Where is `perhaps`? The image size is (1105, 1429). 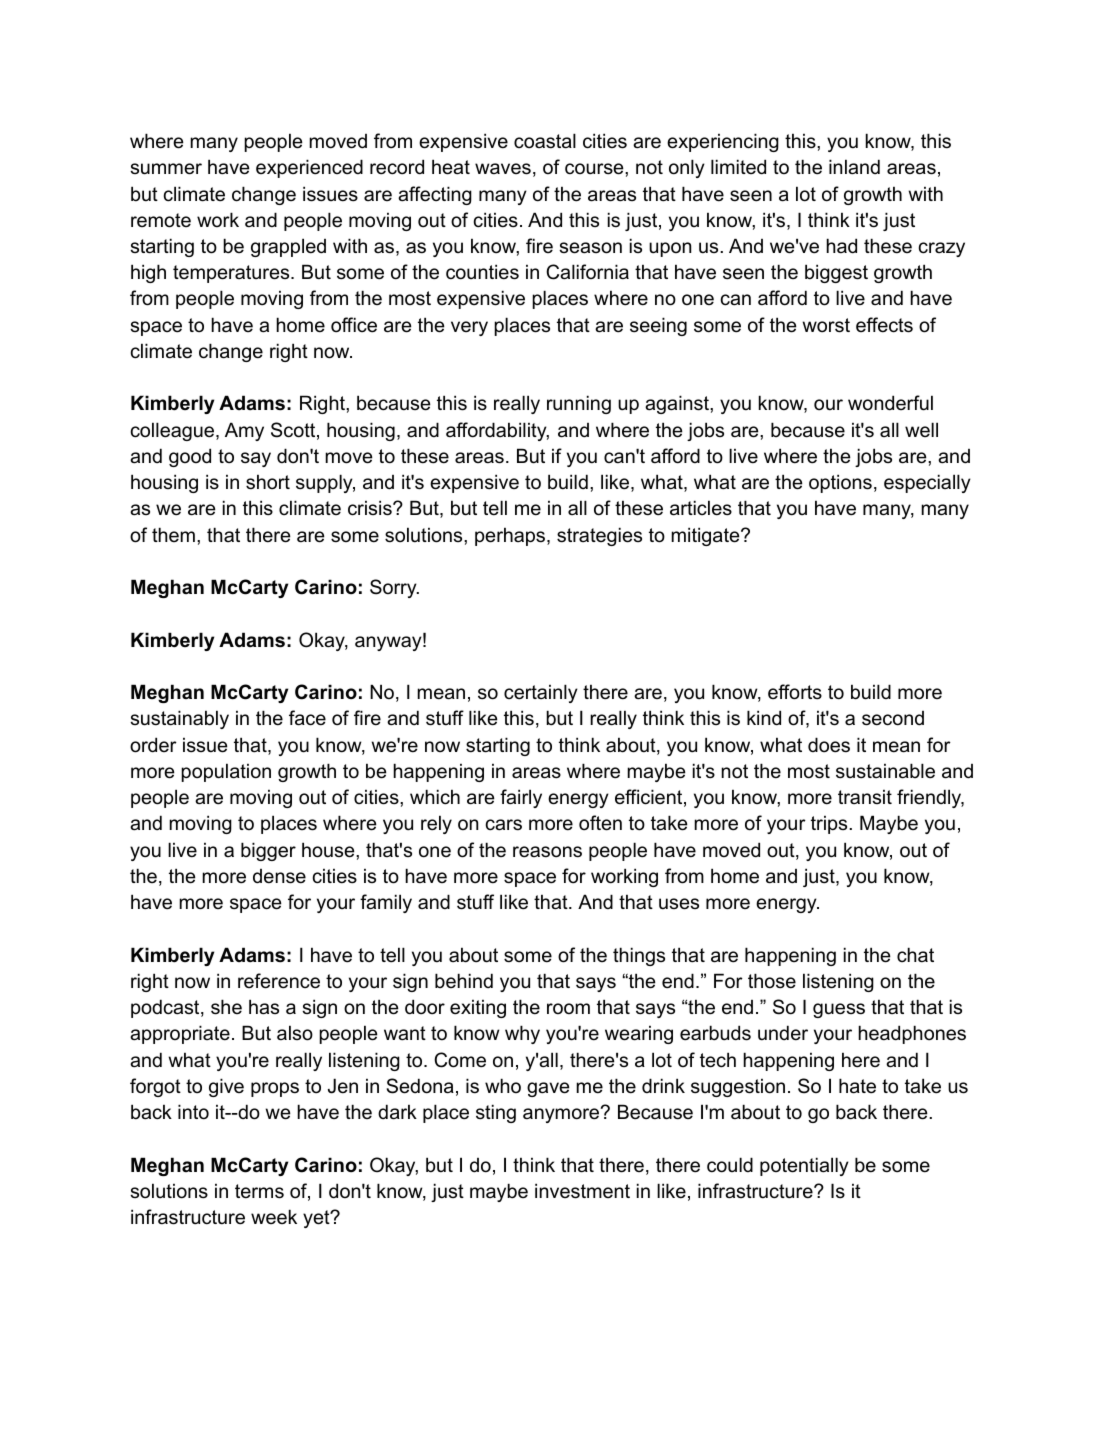
perhaps is located at coordinates (511, 536).
